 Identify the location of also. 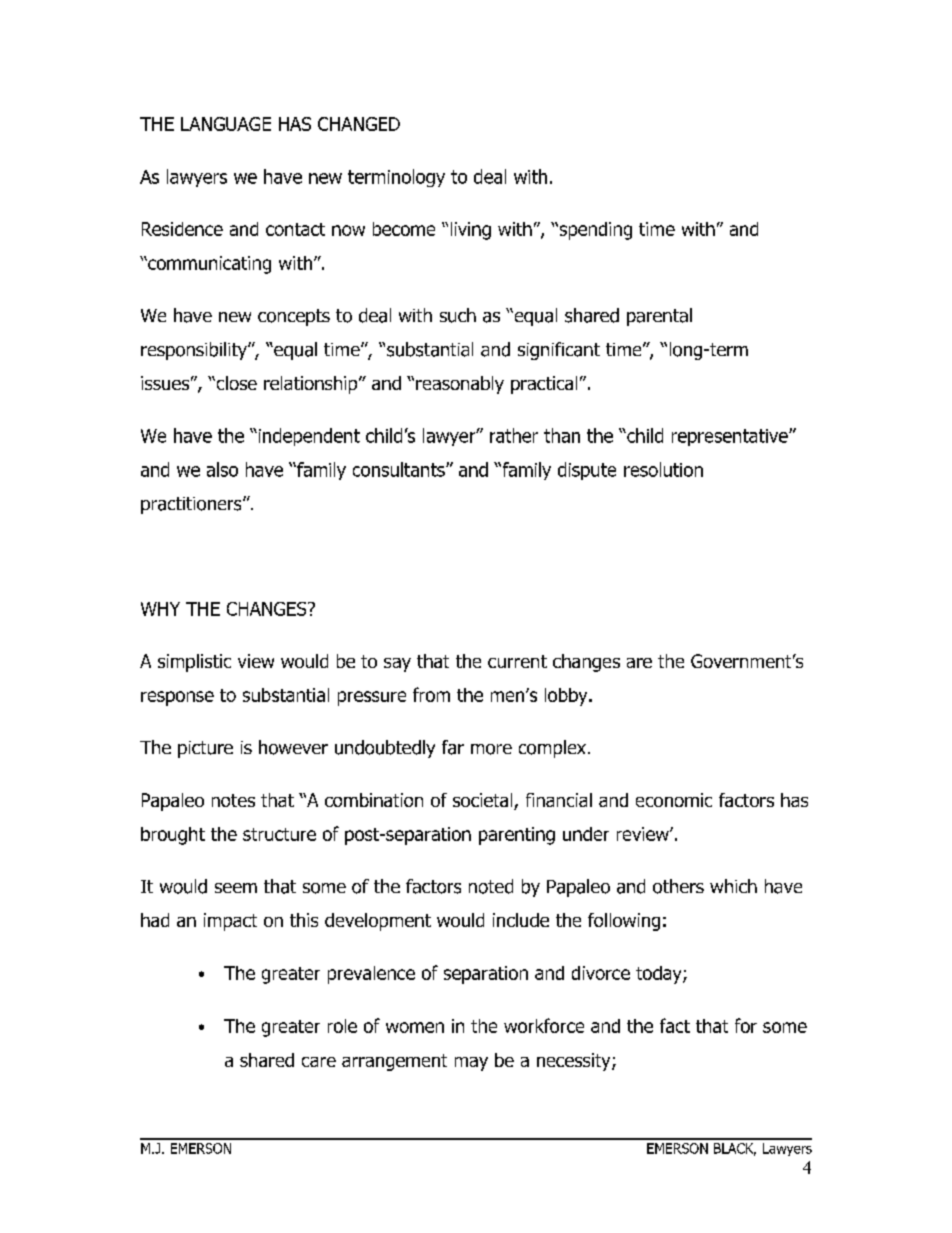
(222, 469).
